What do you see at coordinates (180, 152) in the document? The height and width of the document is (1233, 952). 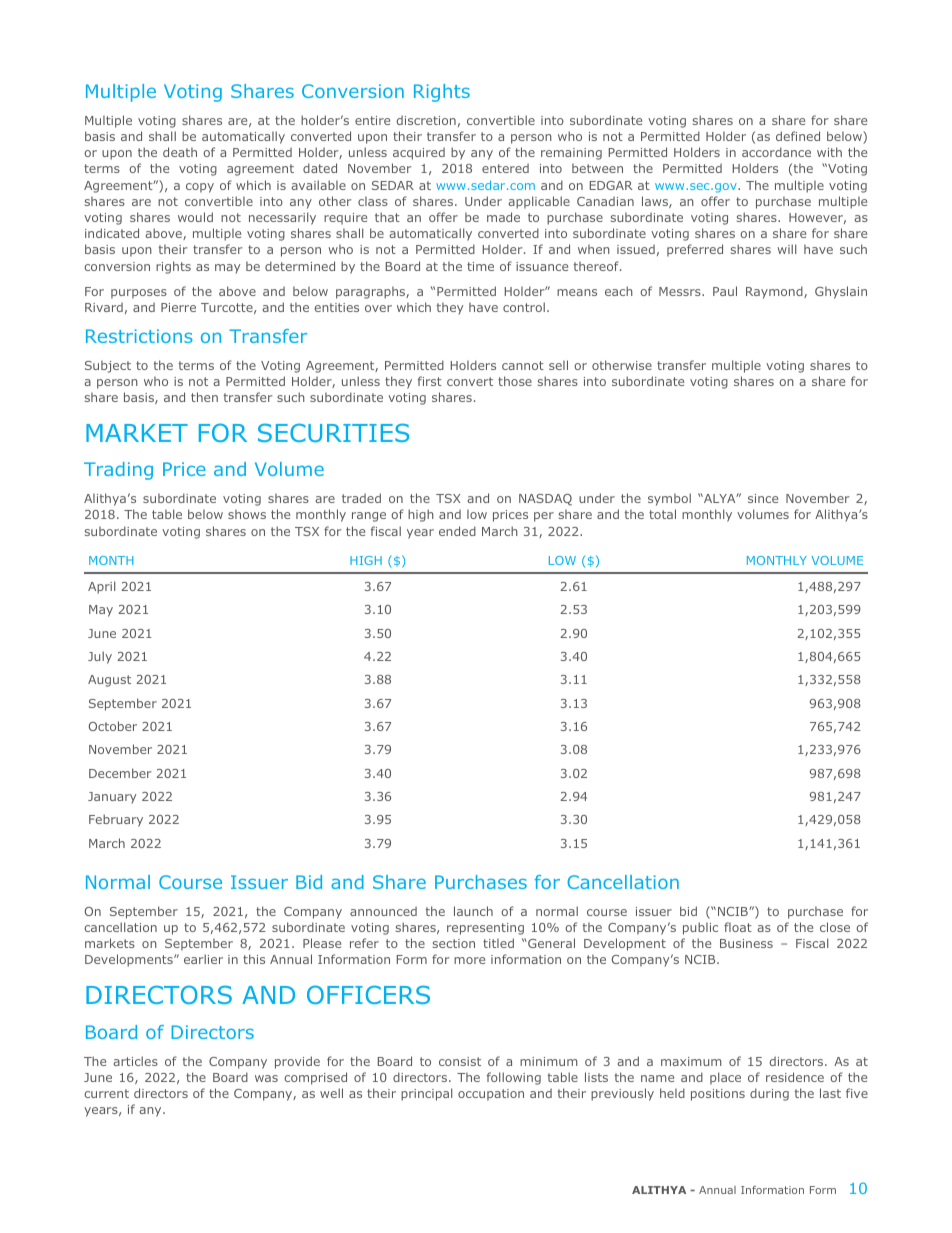 I see `death` at bounding box center [180, 152].
